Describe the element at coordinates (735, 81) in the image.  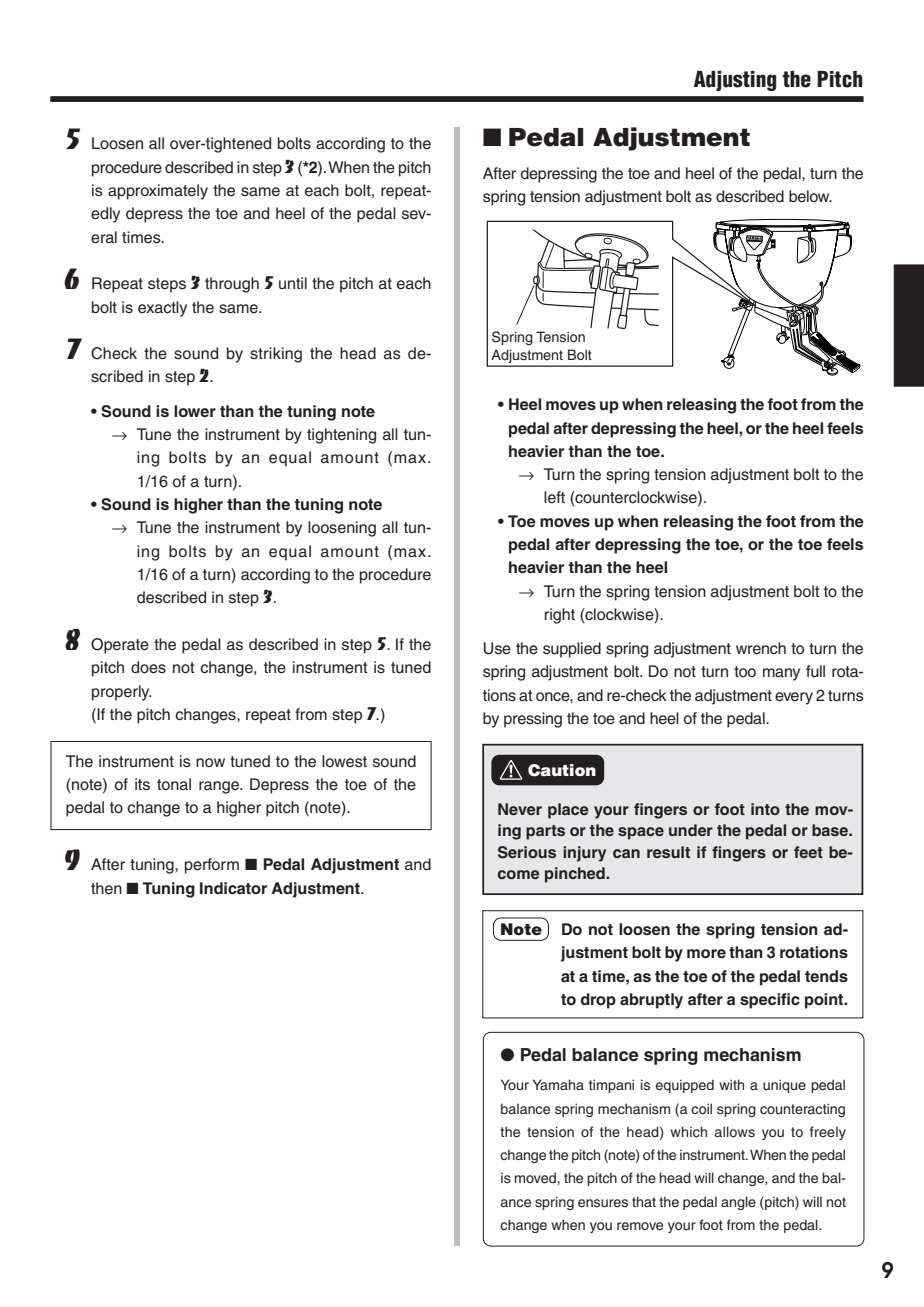
I see `Adjusting` at that location.
